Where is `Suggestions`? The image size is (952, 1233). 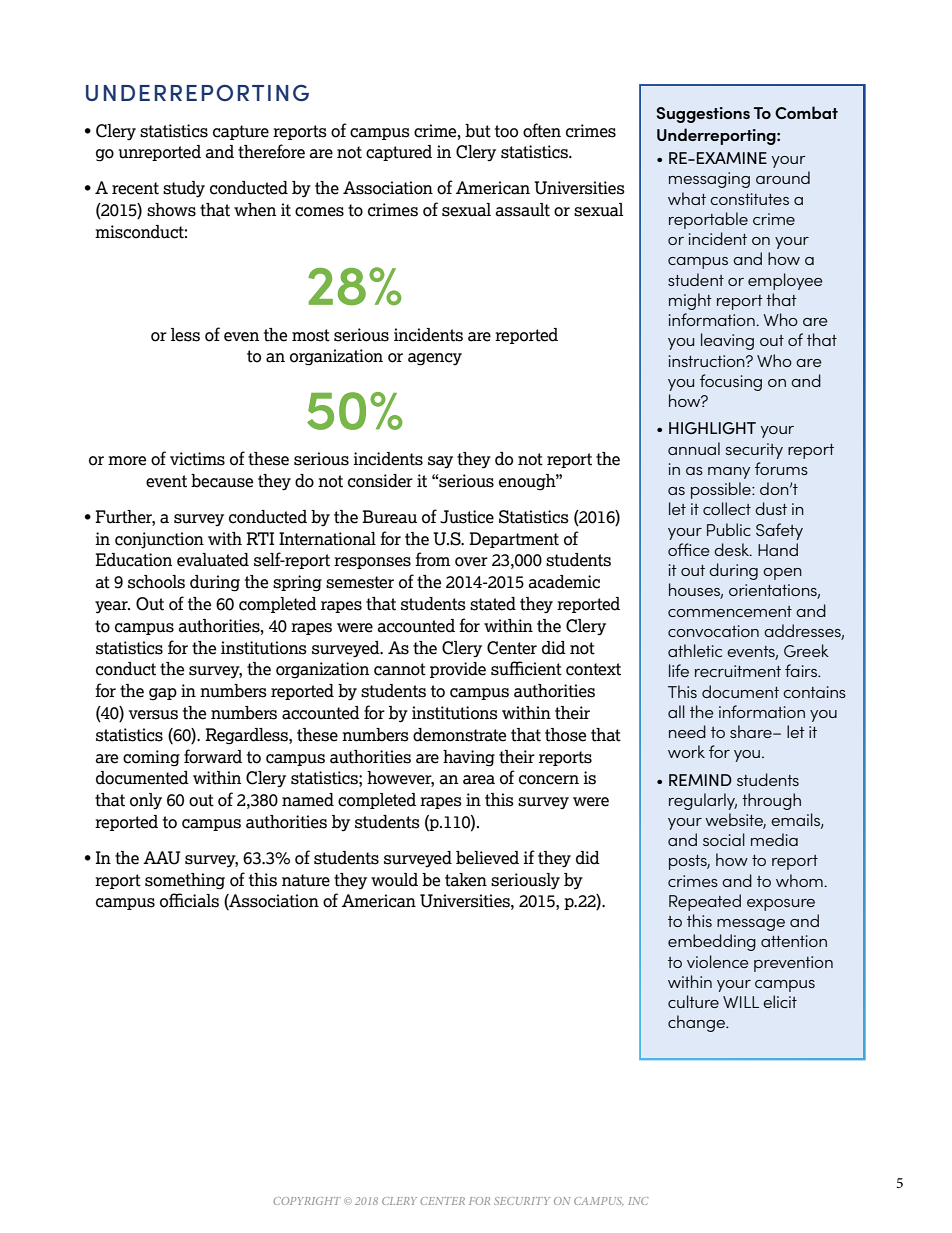
Suggestions is located at coordinates (703, 115).
